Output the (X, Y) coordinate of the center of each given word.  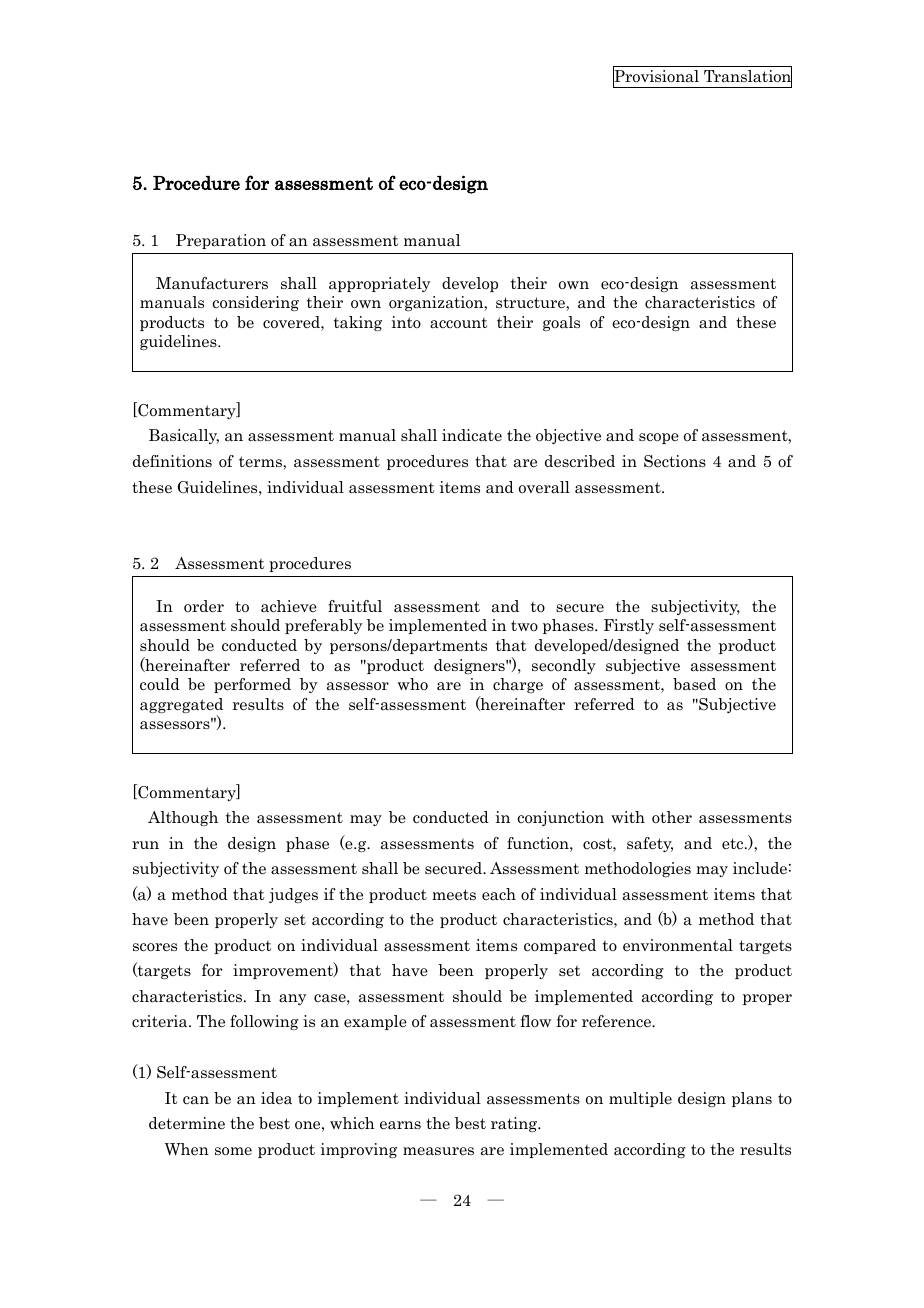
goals (561, 323)
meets (454, 895)
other (672, 817)
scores (155, 947)
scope (659, 438)
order (204, 606)
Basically (184, 436)
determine (187, 1123)
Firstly (629, 626)
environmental (678, 945)
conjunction (560, 818)
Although (183, 818)
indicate (472, 435)
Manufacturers (212, 283)
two (524, 625)
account (458, 323)
